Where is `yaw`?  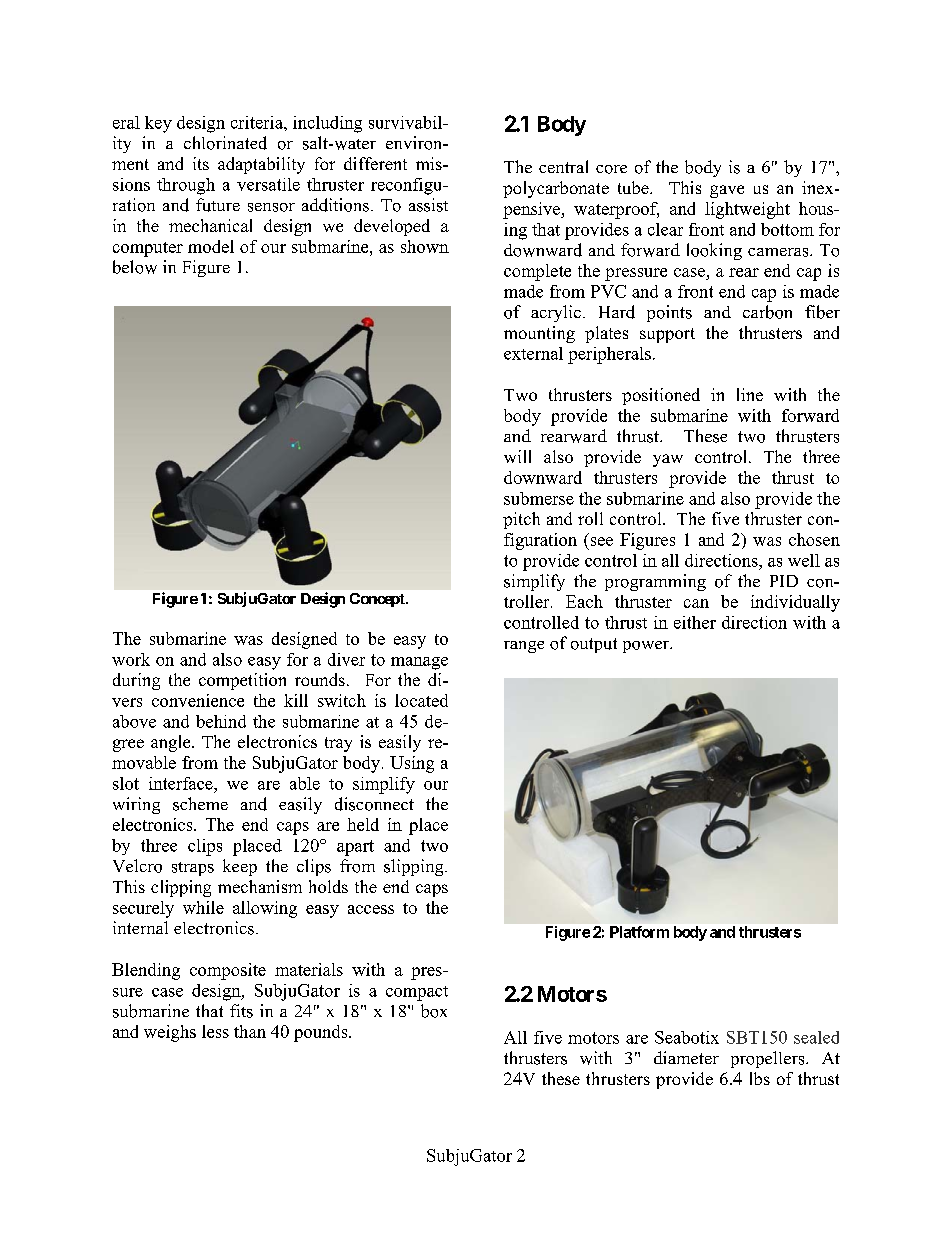
yaw is located at coordinates (668, 460).
